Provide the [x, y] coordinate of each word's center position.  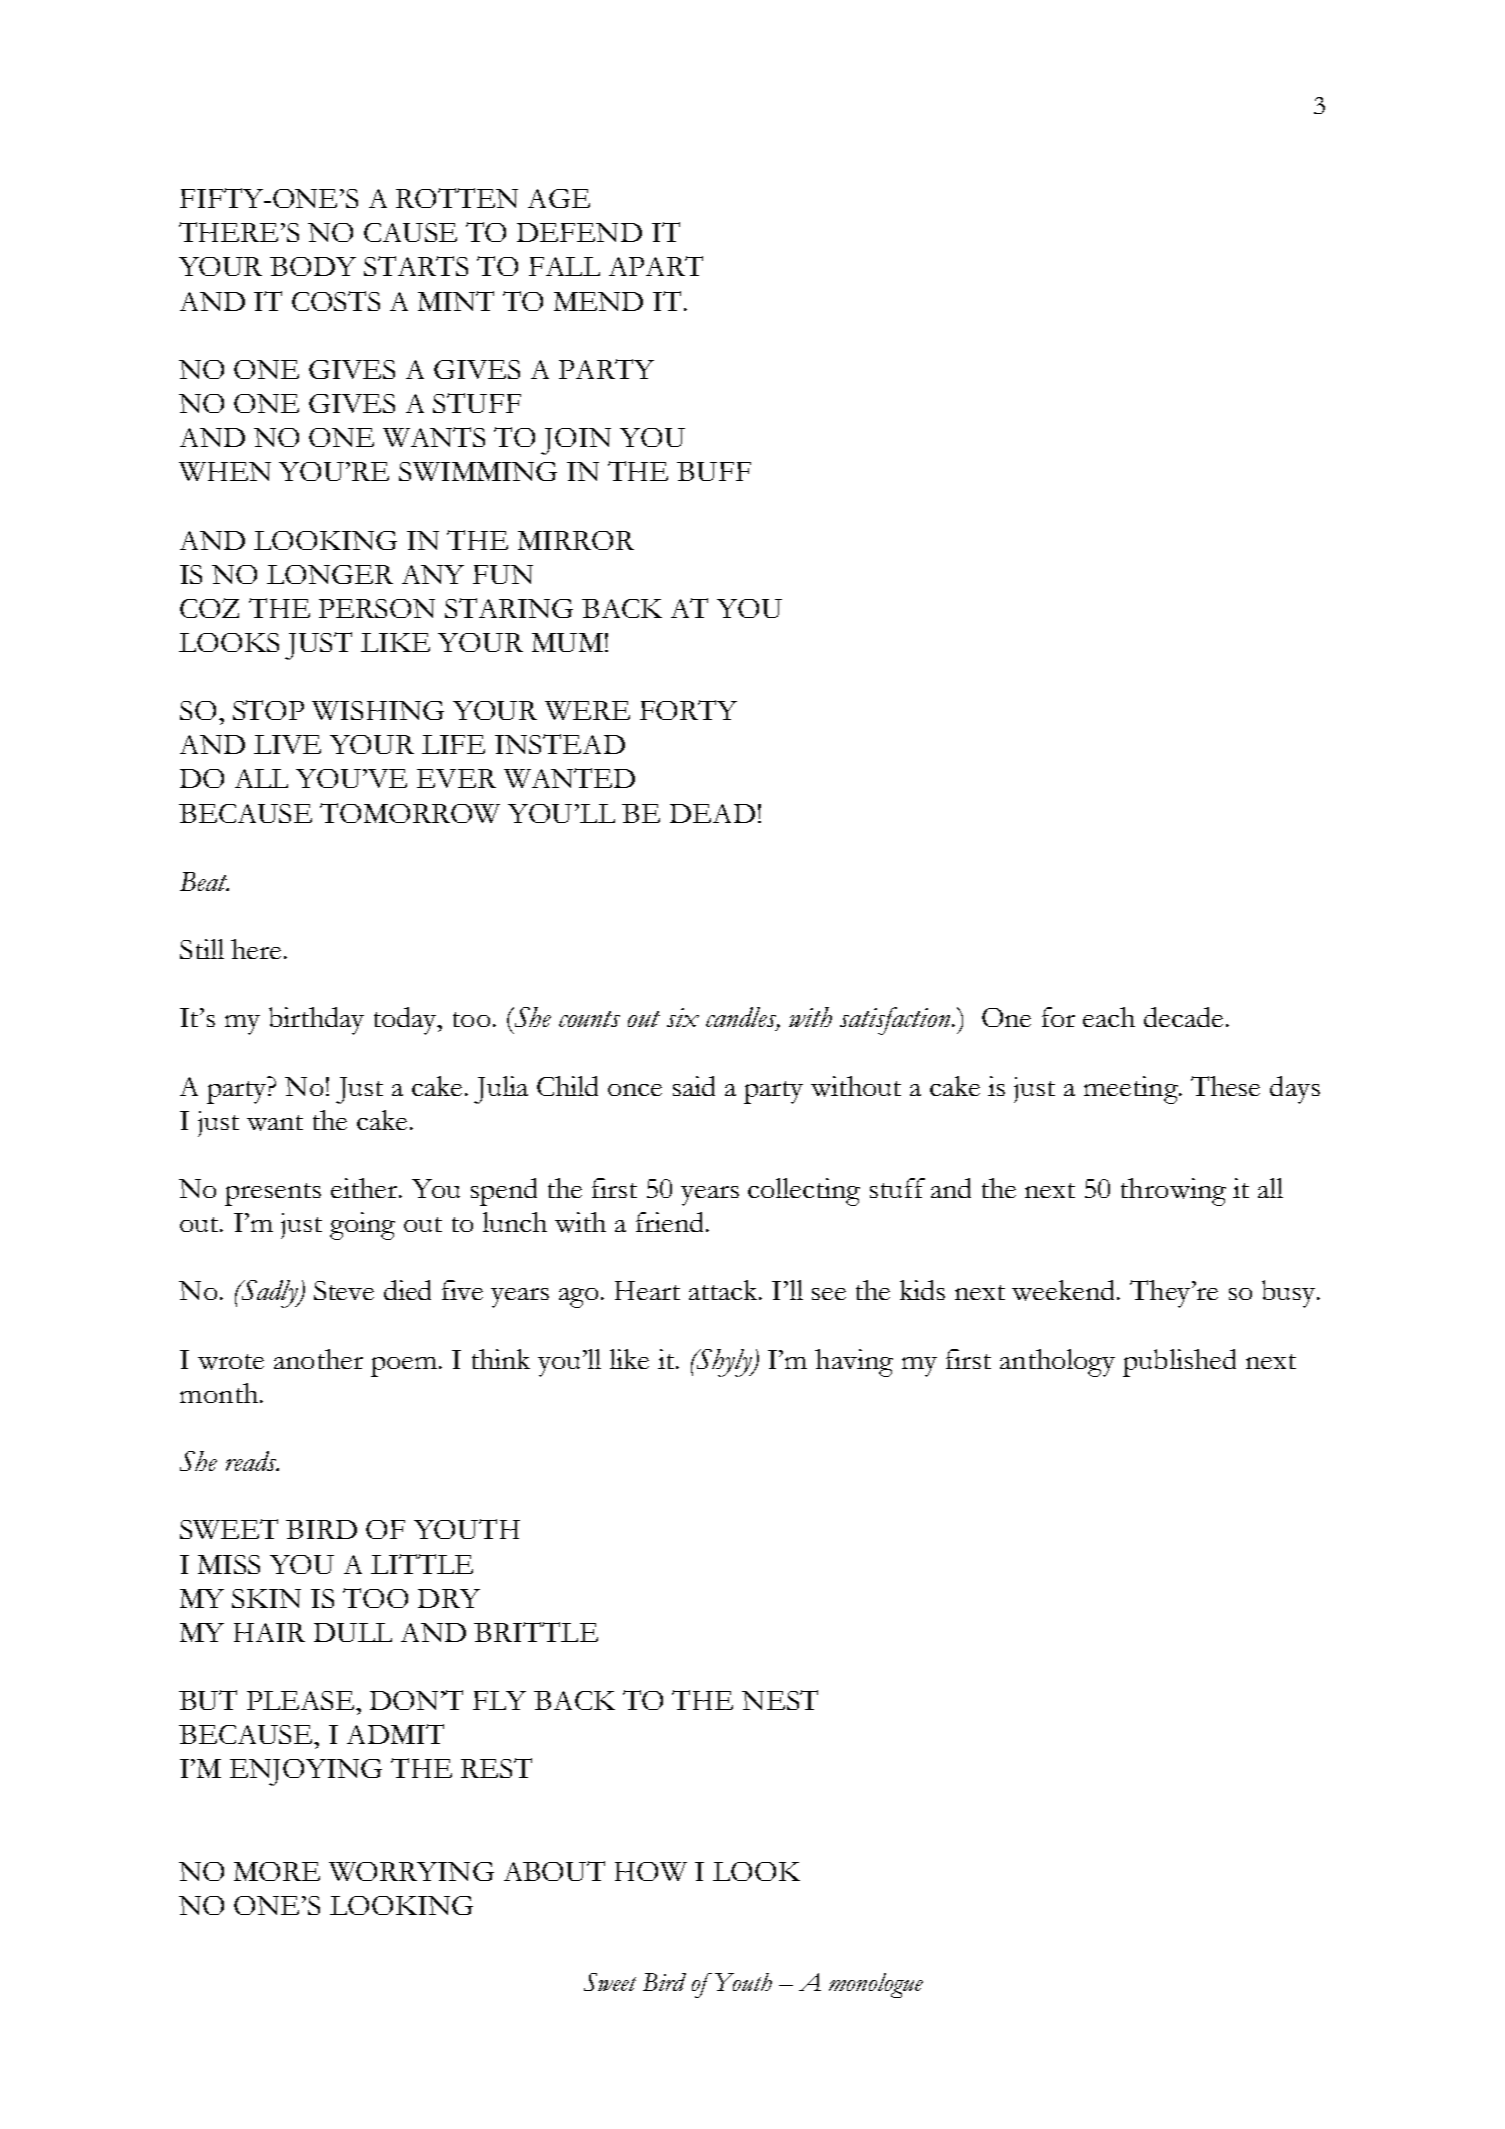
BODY [313, 266]
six [683, 1017]
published [1179, 1363]
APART [656, 266]
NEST [780, 1700]
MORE [277, 1871]
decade [1183, 1017]
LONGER [330, 574]
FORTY [688, 710]
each [1109, 1017]
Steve [344, 1290]
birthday [316, 1021]
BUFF [714, 471]
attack [725, 1290]
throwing [1173, 1192]
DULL [353, 1632]
